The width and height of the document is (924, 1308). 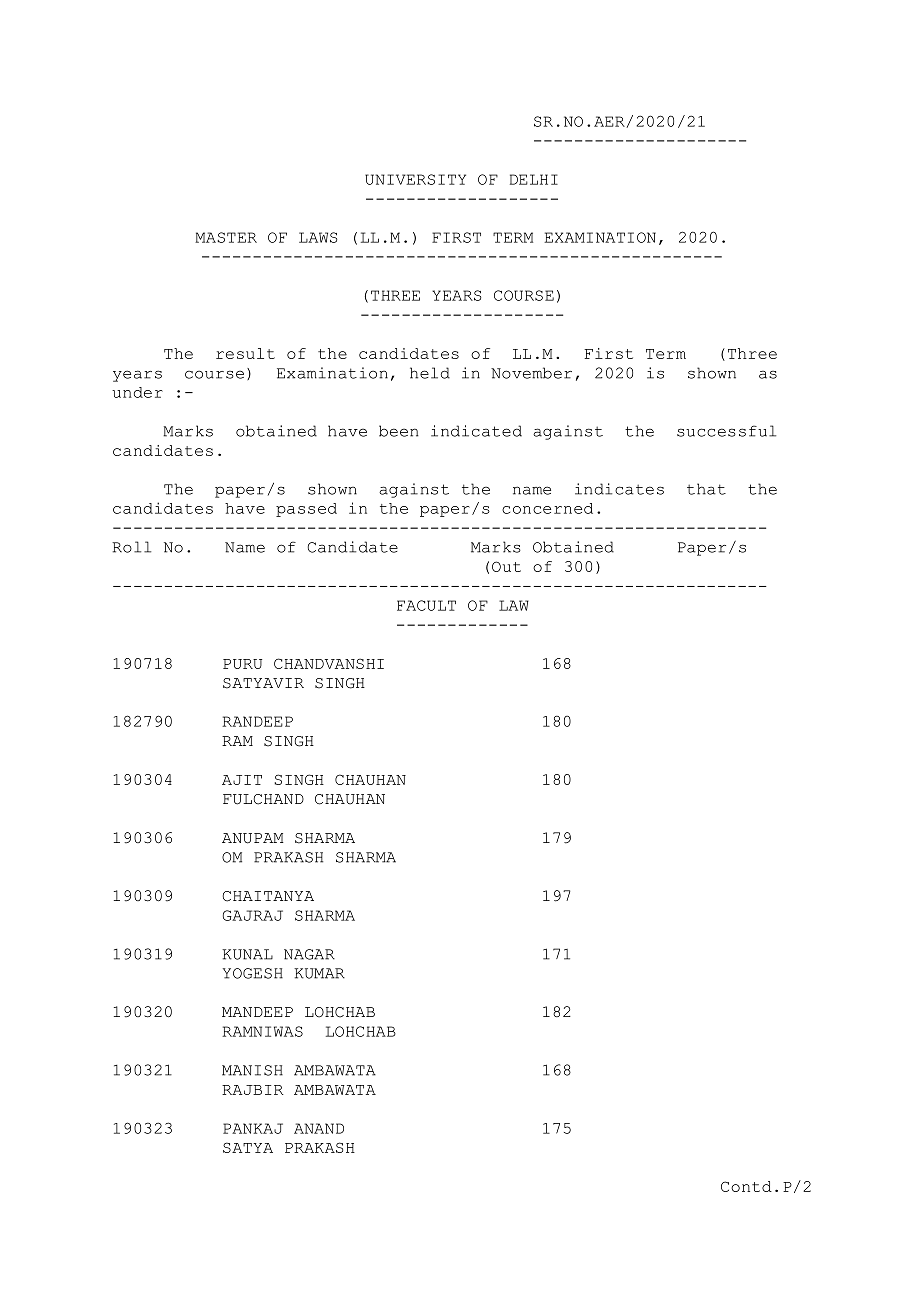 I want to click on PURU, so click(x=242, y=664).
